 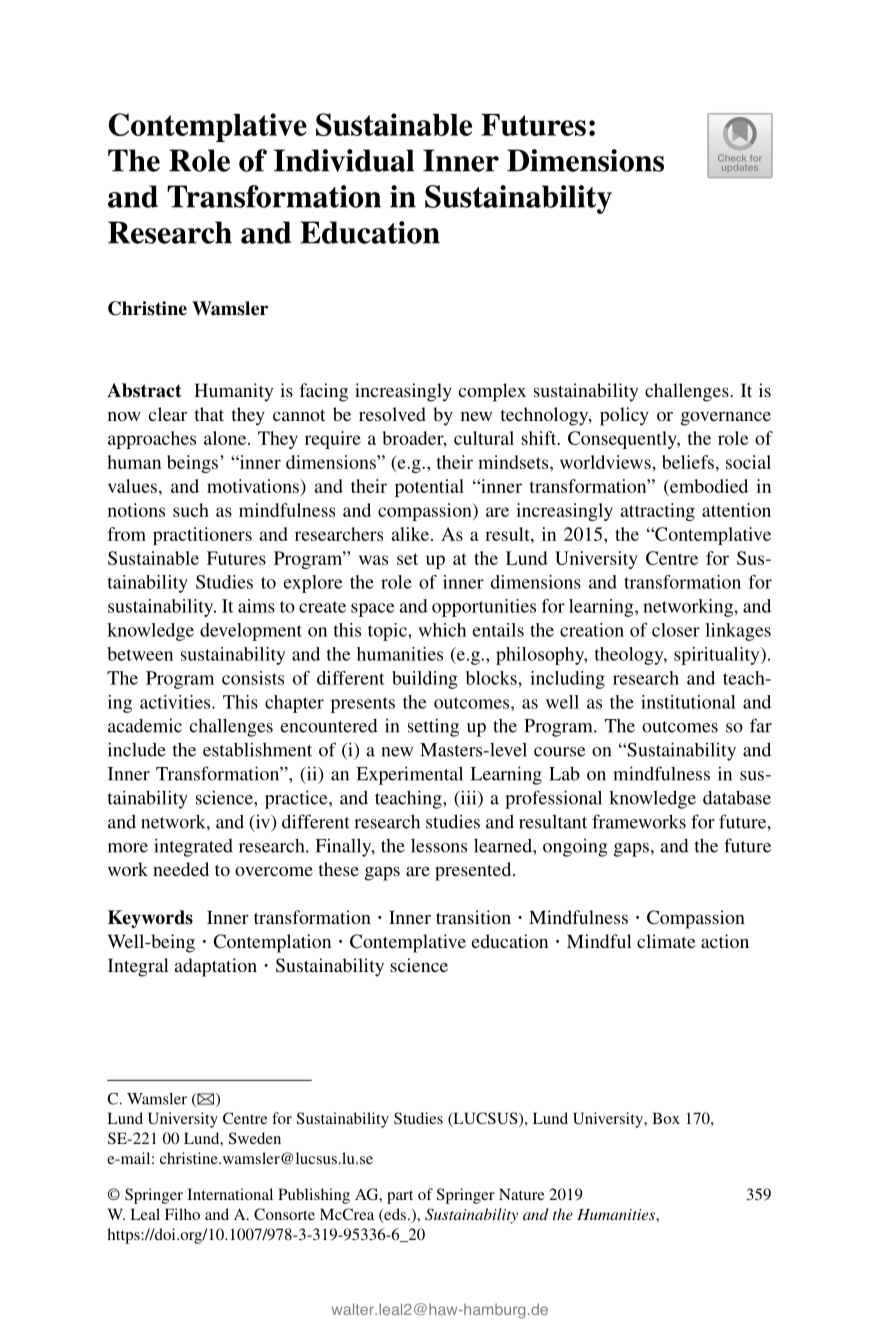 I want to click on lessons, so click(x=439, y=845).
